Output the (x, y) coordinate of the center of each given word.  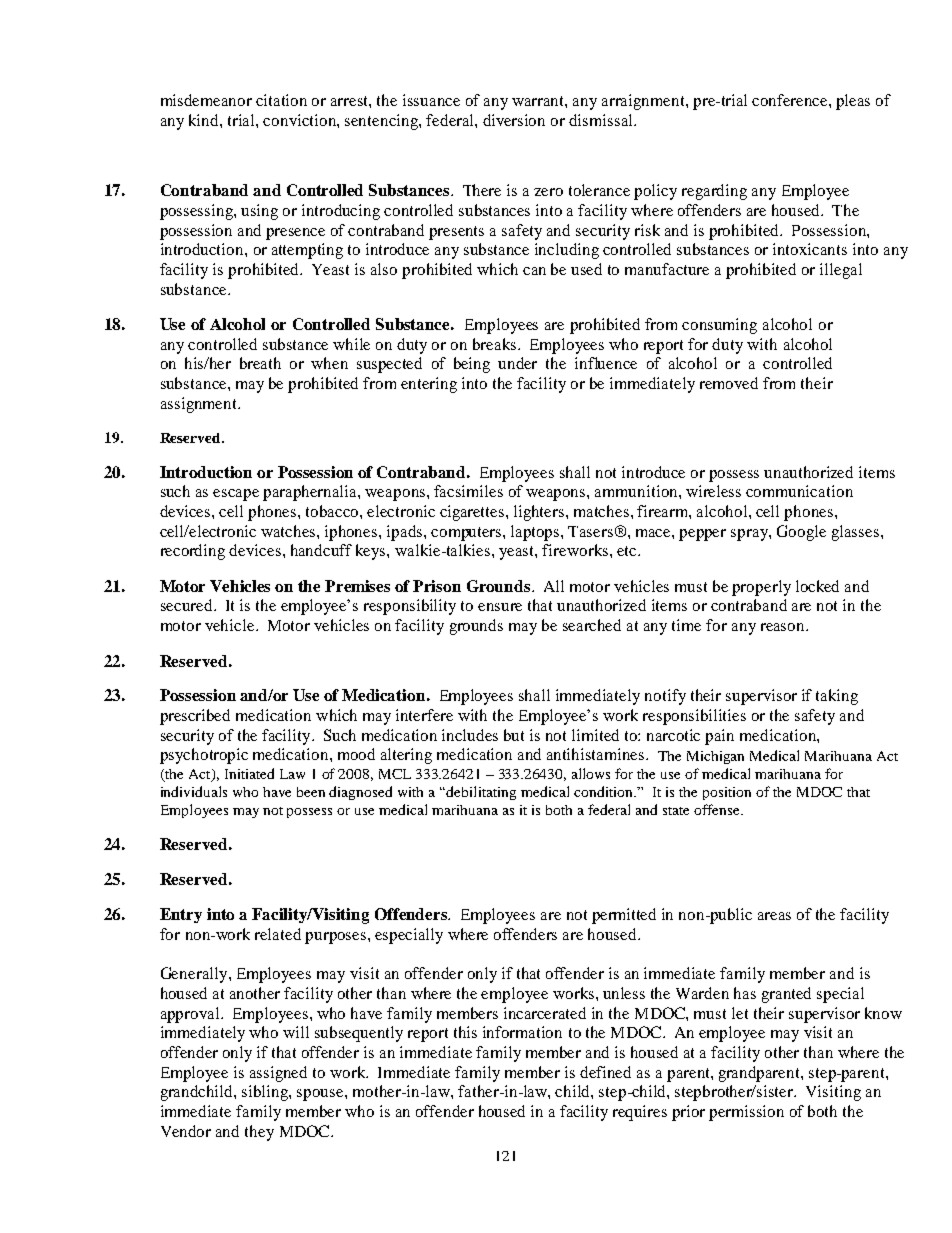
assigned (278, 1074)
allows (591, 773)
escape (236, 495)
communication (799, 491)
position (727, 793)
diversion (514, 120)
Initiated (249, 773)
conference (791, 100)
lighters (540, 513)
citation (281, 100)
